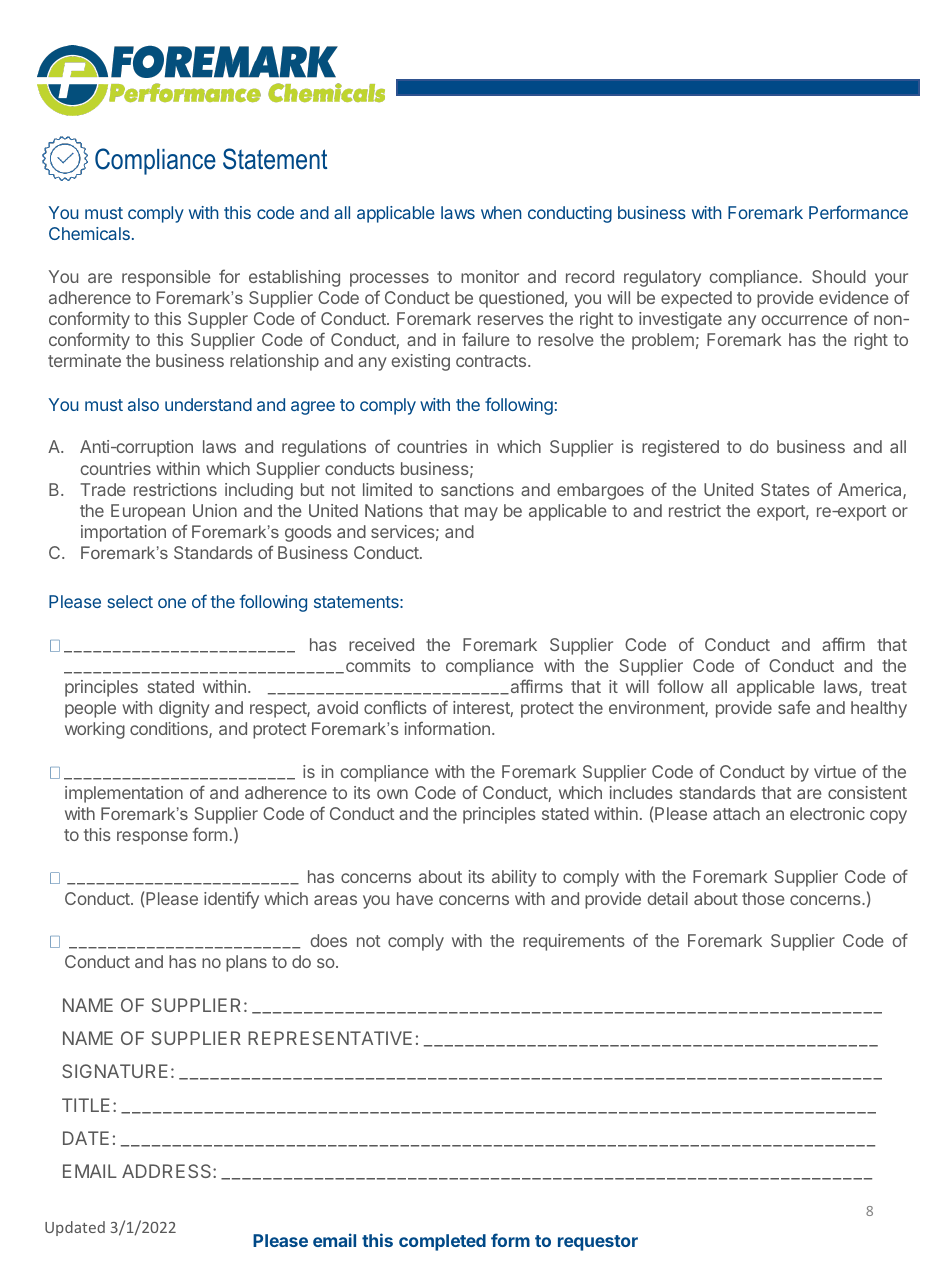 This screenshot has width=952, height=1270. Describe the element at coordinates (130, 601) in the screenshot. I see `select` at that location.
